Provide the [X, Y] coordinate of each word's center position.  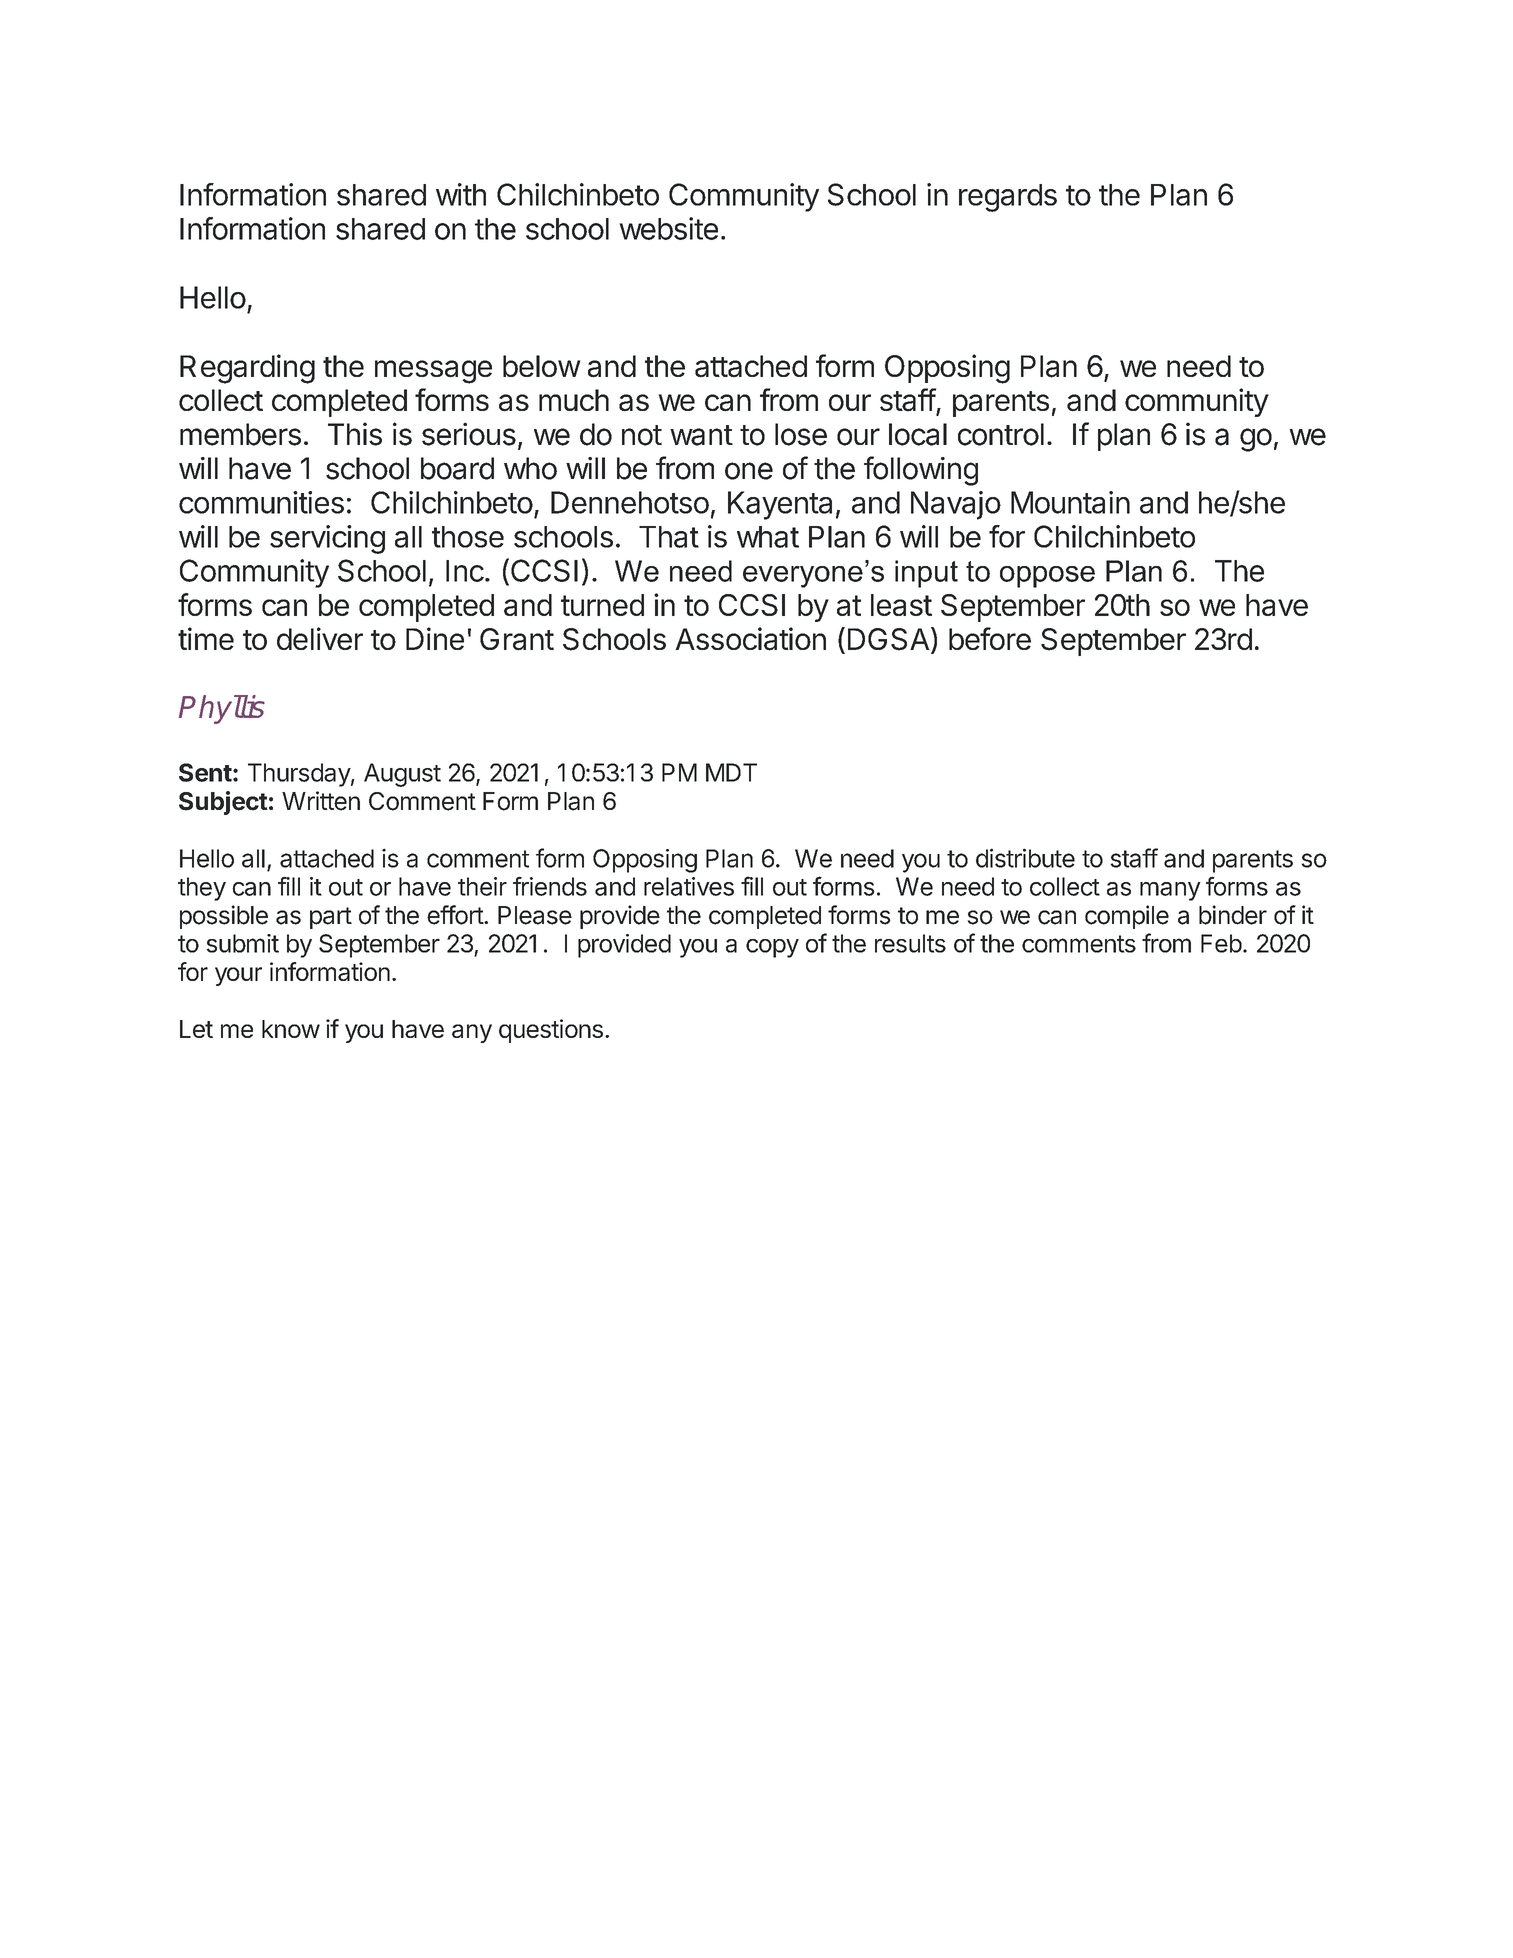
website [668, 228]
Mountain [1070, 502]
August [402, 775]
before [990, 638]
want [701, 435]
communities [261, 502]
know [291, 1029]
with [461, 194]
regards [1008, 198]
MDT [731, 772]
